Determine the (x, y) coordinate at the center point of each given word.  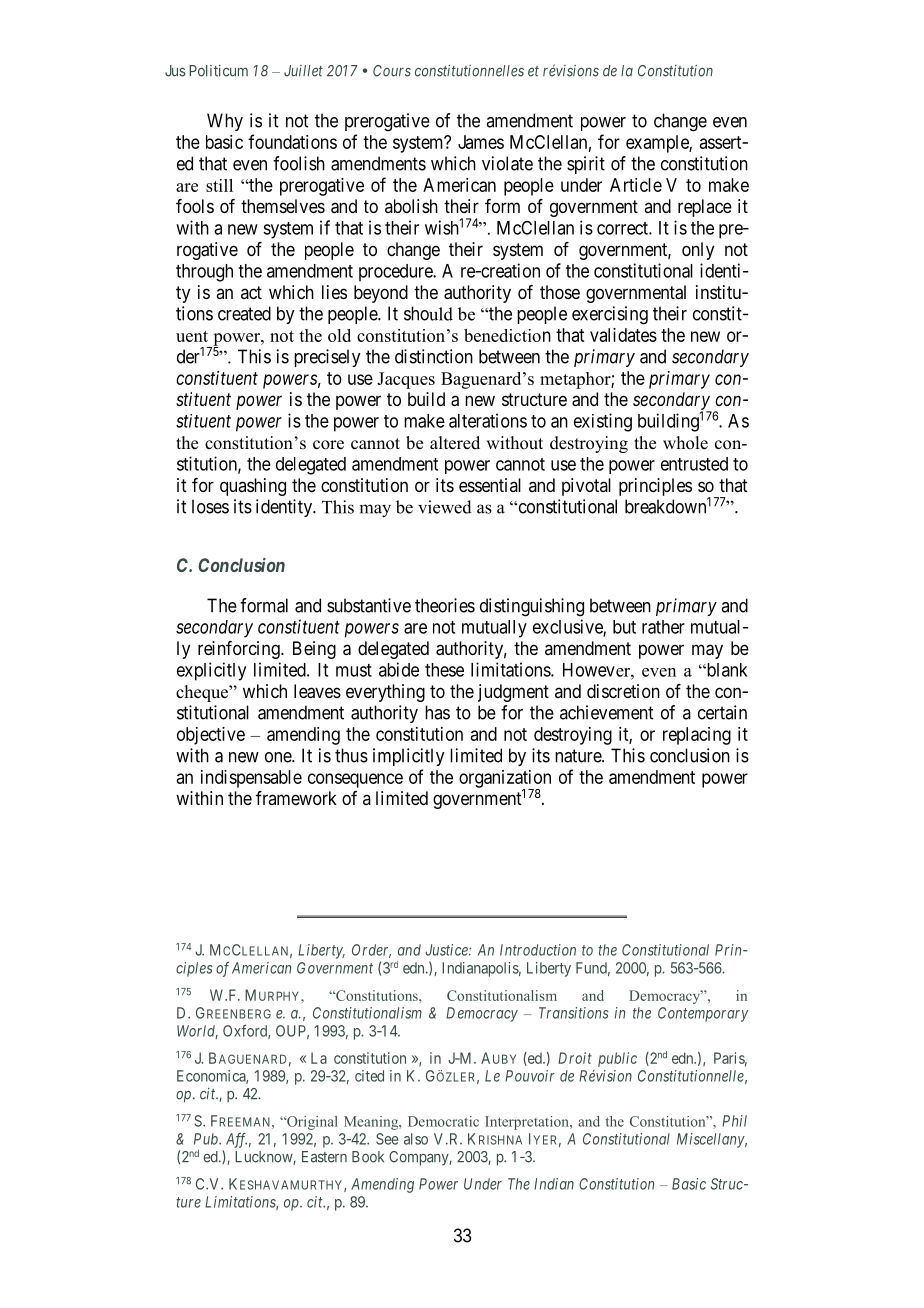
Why (225, 122)
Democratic (443, 1121)
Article (636, 185)
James (481, 142)
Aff (236, 1140)
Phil (734, 1121)
